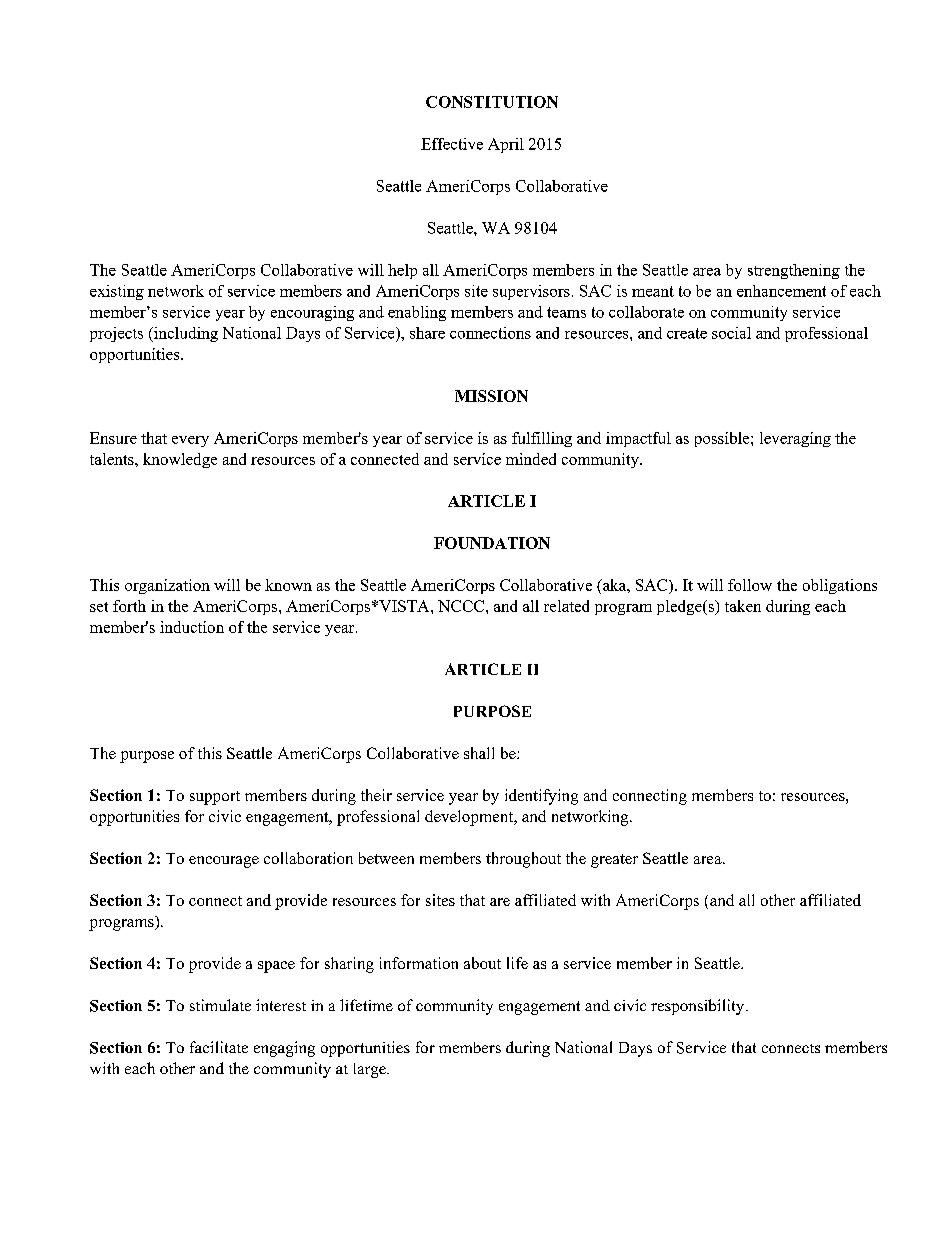 The width and height of the document is (952, 1233). What do you see at coordinates (699, 1007) in the document?
I see `responsibility` at bounding box center [699, 1007].
